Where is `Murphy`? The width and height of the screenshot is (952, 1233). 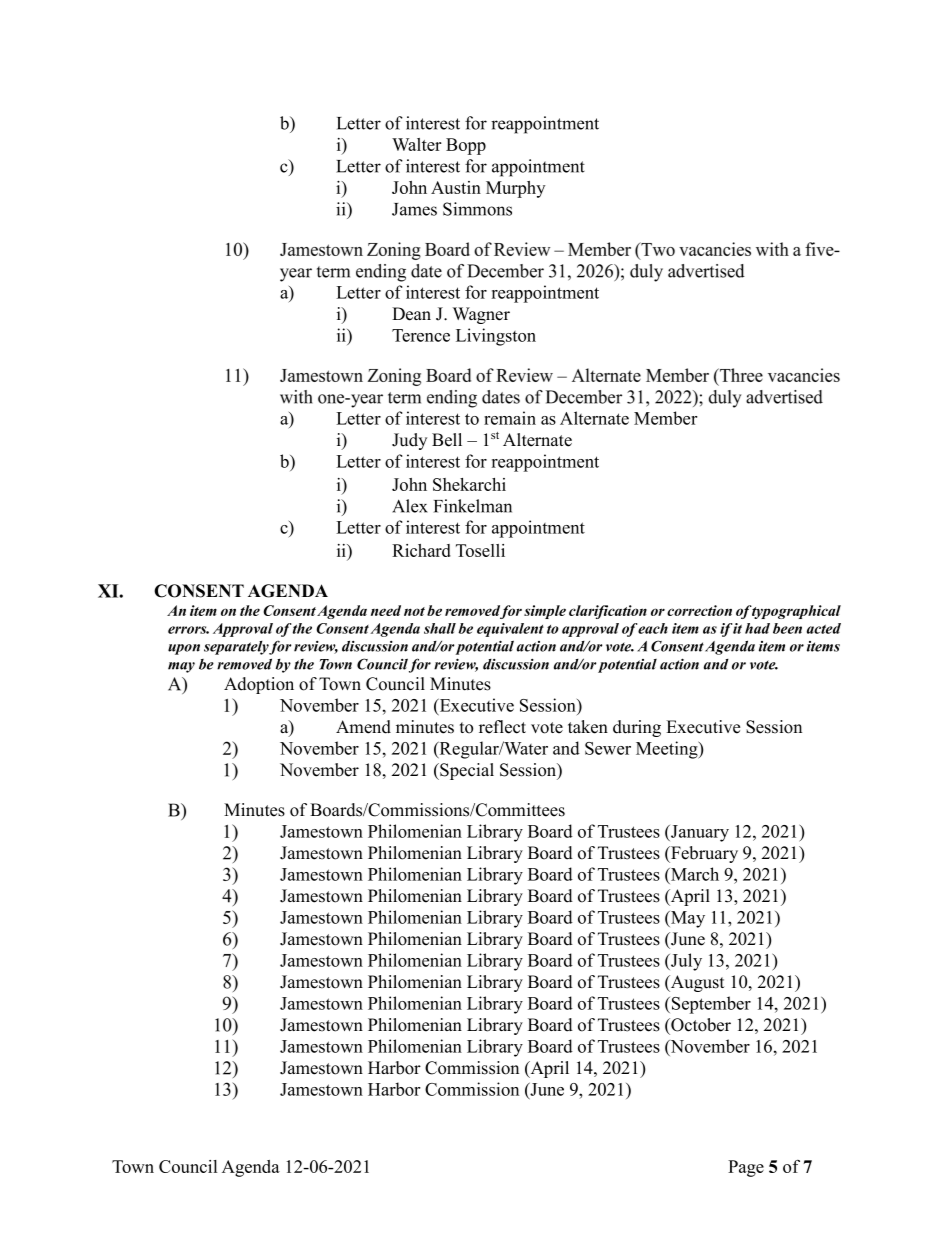
Murphy is located at coordinates (515, 189).
